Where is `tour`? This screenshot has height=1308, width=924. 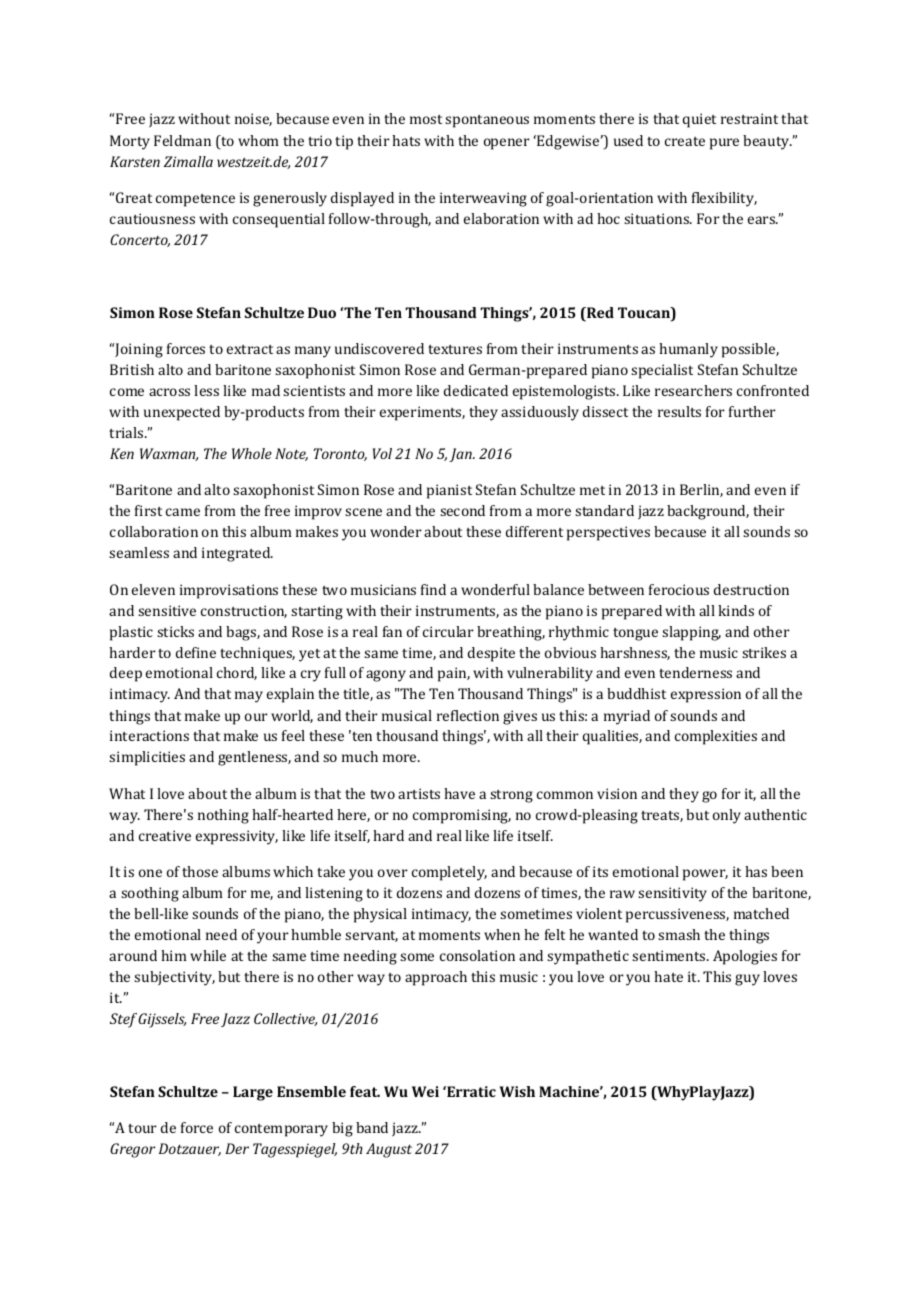 tour is located at coordinates (142, 1128).
